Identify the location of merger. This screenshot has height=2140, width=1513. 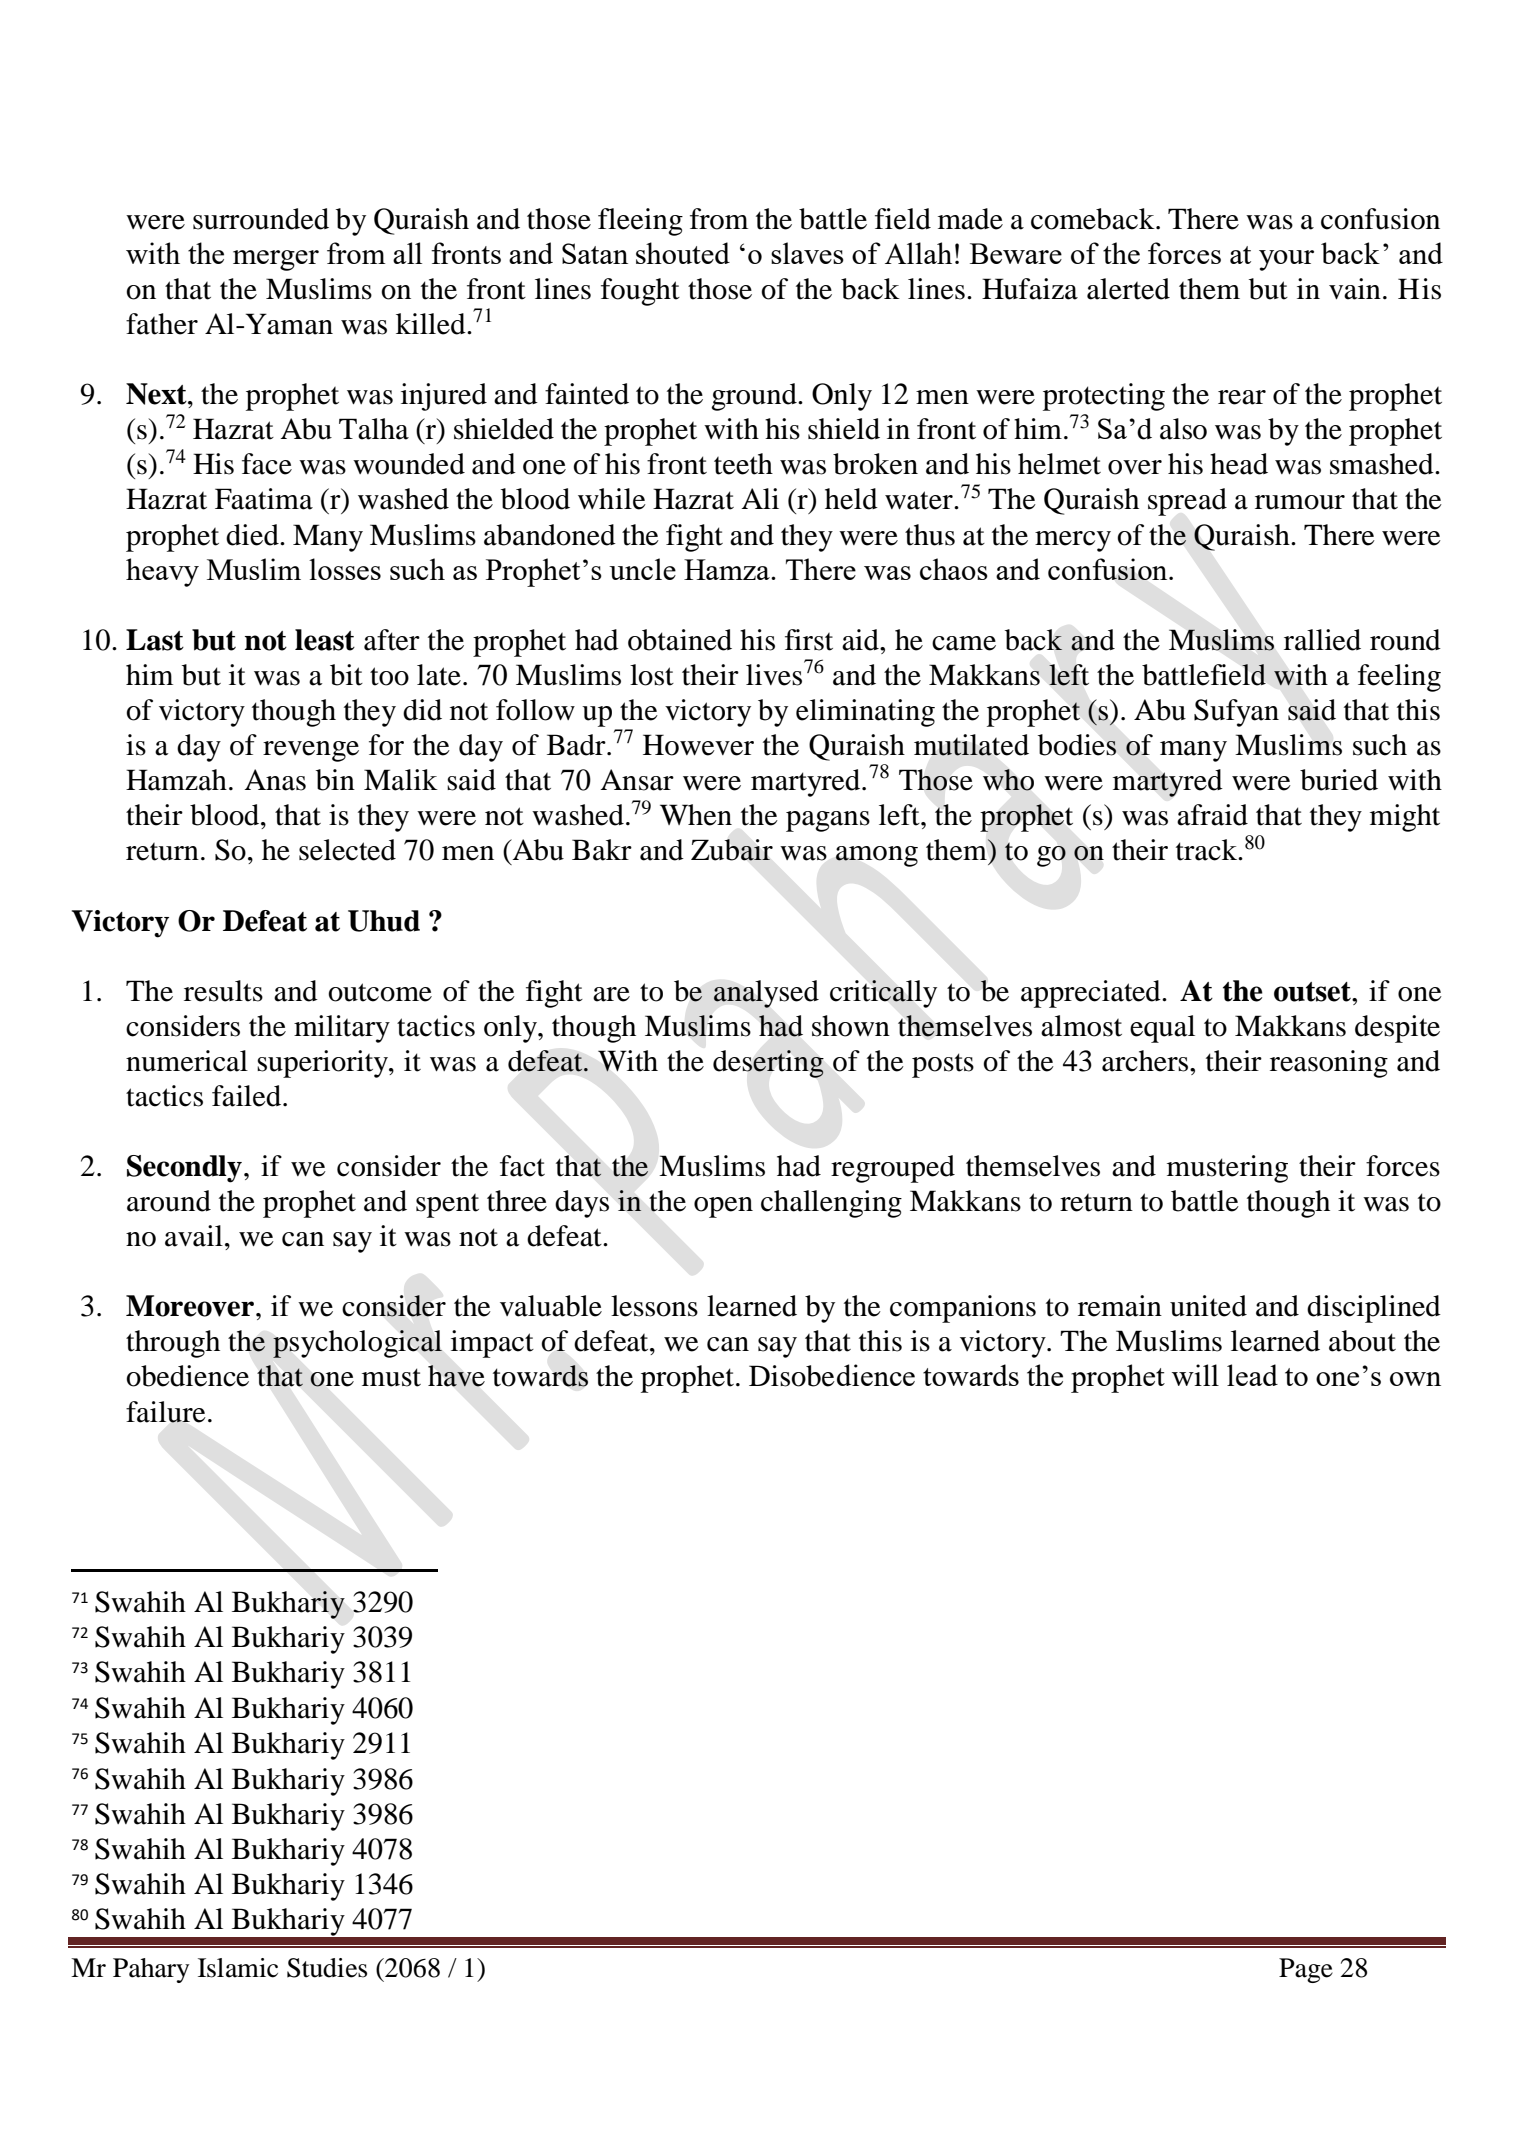
(276, 260).
